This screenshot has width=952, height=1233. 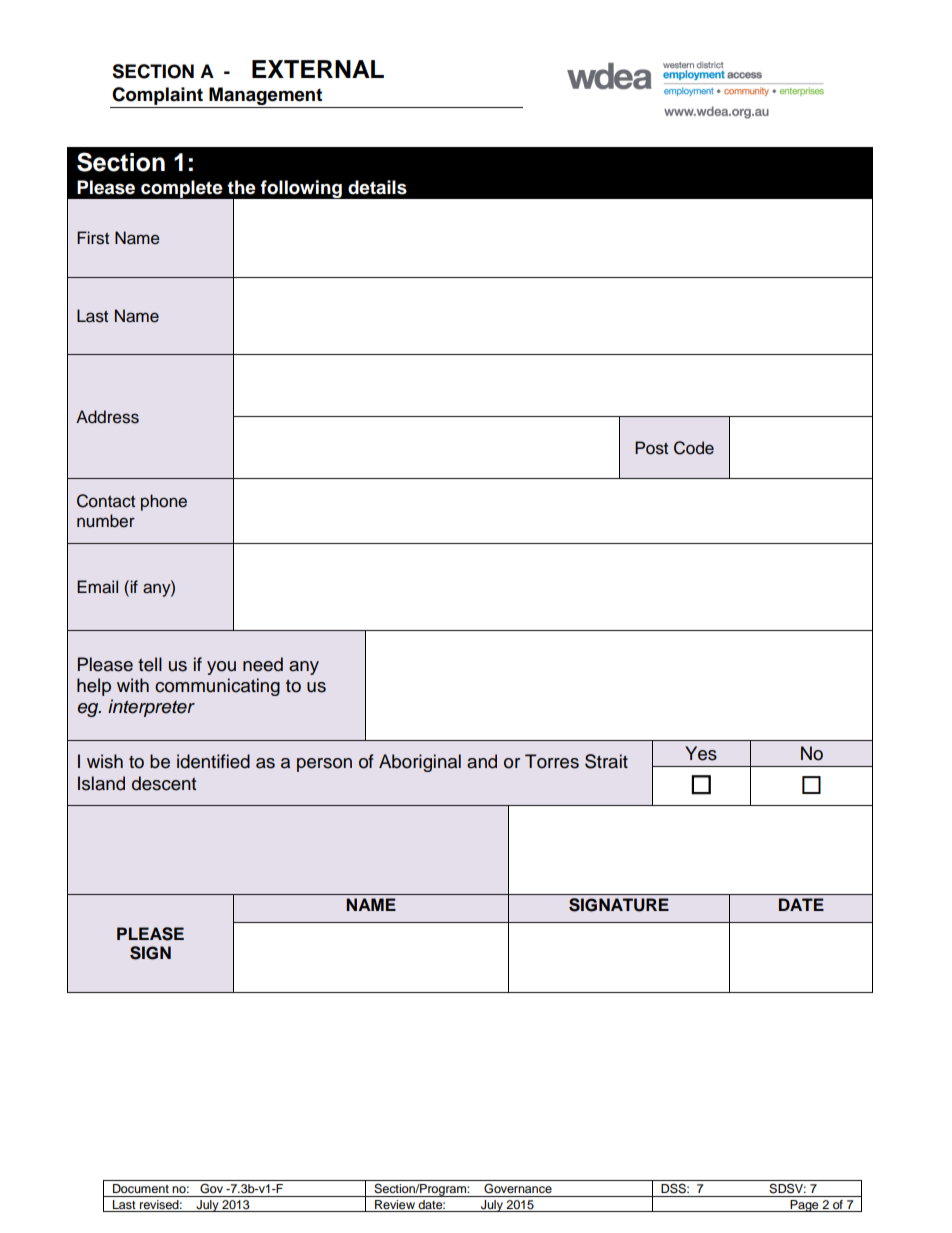 What do you see at coordinates (318, 69) in the screenshot?
I see `EXTERNAL` at bounding box center [318, 69].
